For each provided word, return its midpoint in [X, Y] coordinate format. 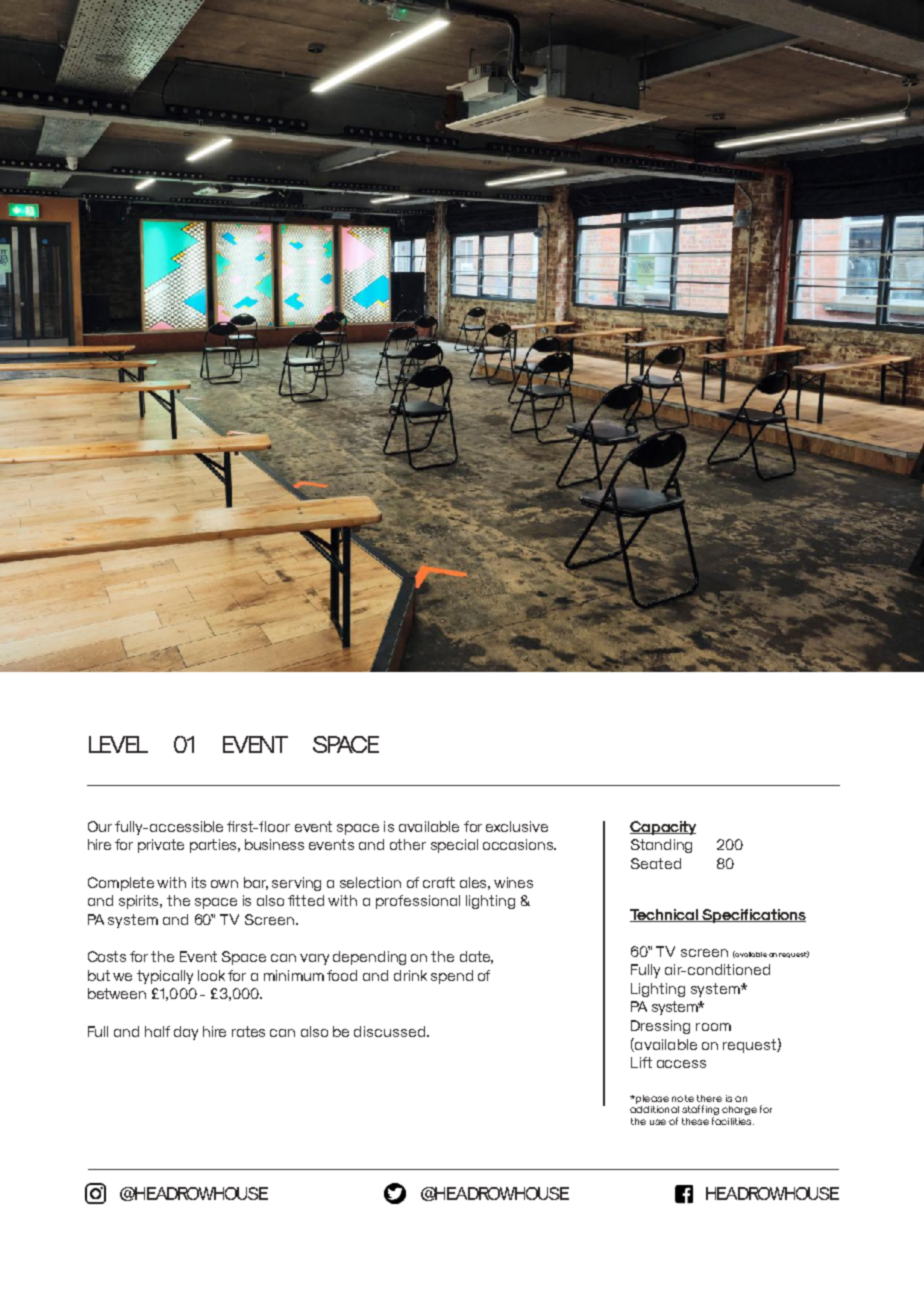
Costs [107, 956]
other [408, 844]
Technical [665, 915]
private [161, 846]
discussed [391, 1031]
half [157, 1031]
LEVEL [118, 744]
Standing [661, 846]
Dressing [660, 1027]
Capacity [663, 828]
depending [369, 958]
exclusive [517, 826]
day [186, 1033]
